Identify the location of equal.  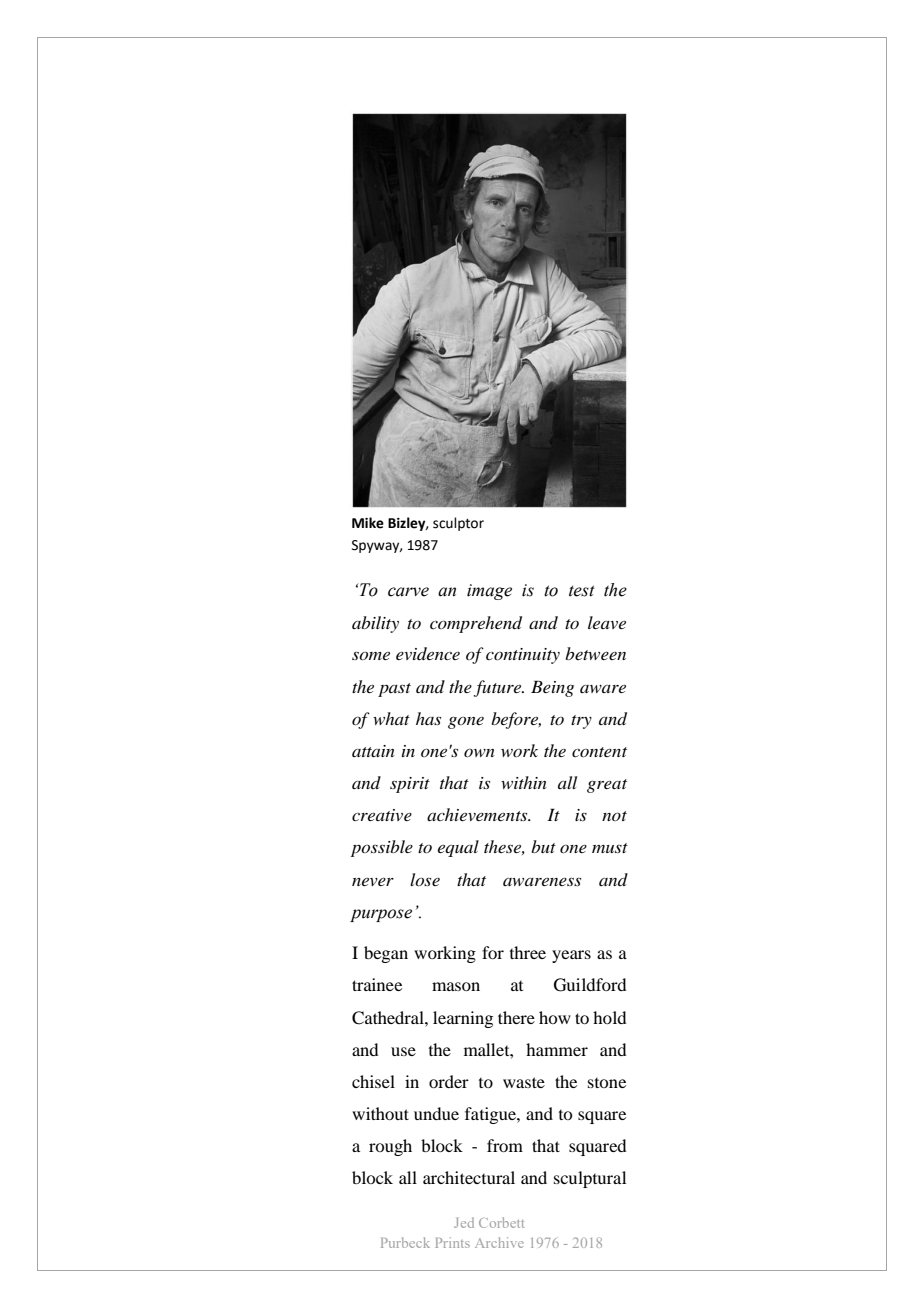
(458, 848).
